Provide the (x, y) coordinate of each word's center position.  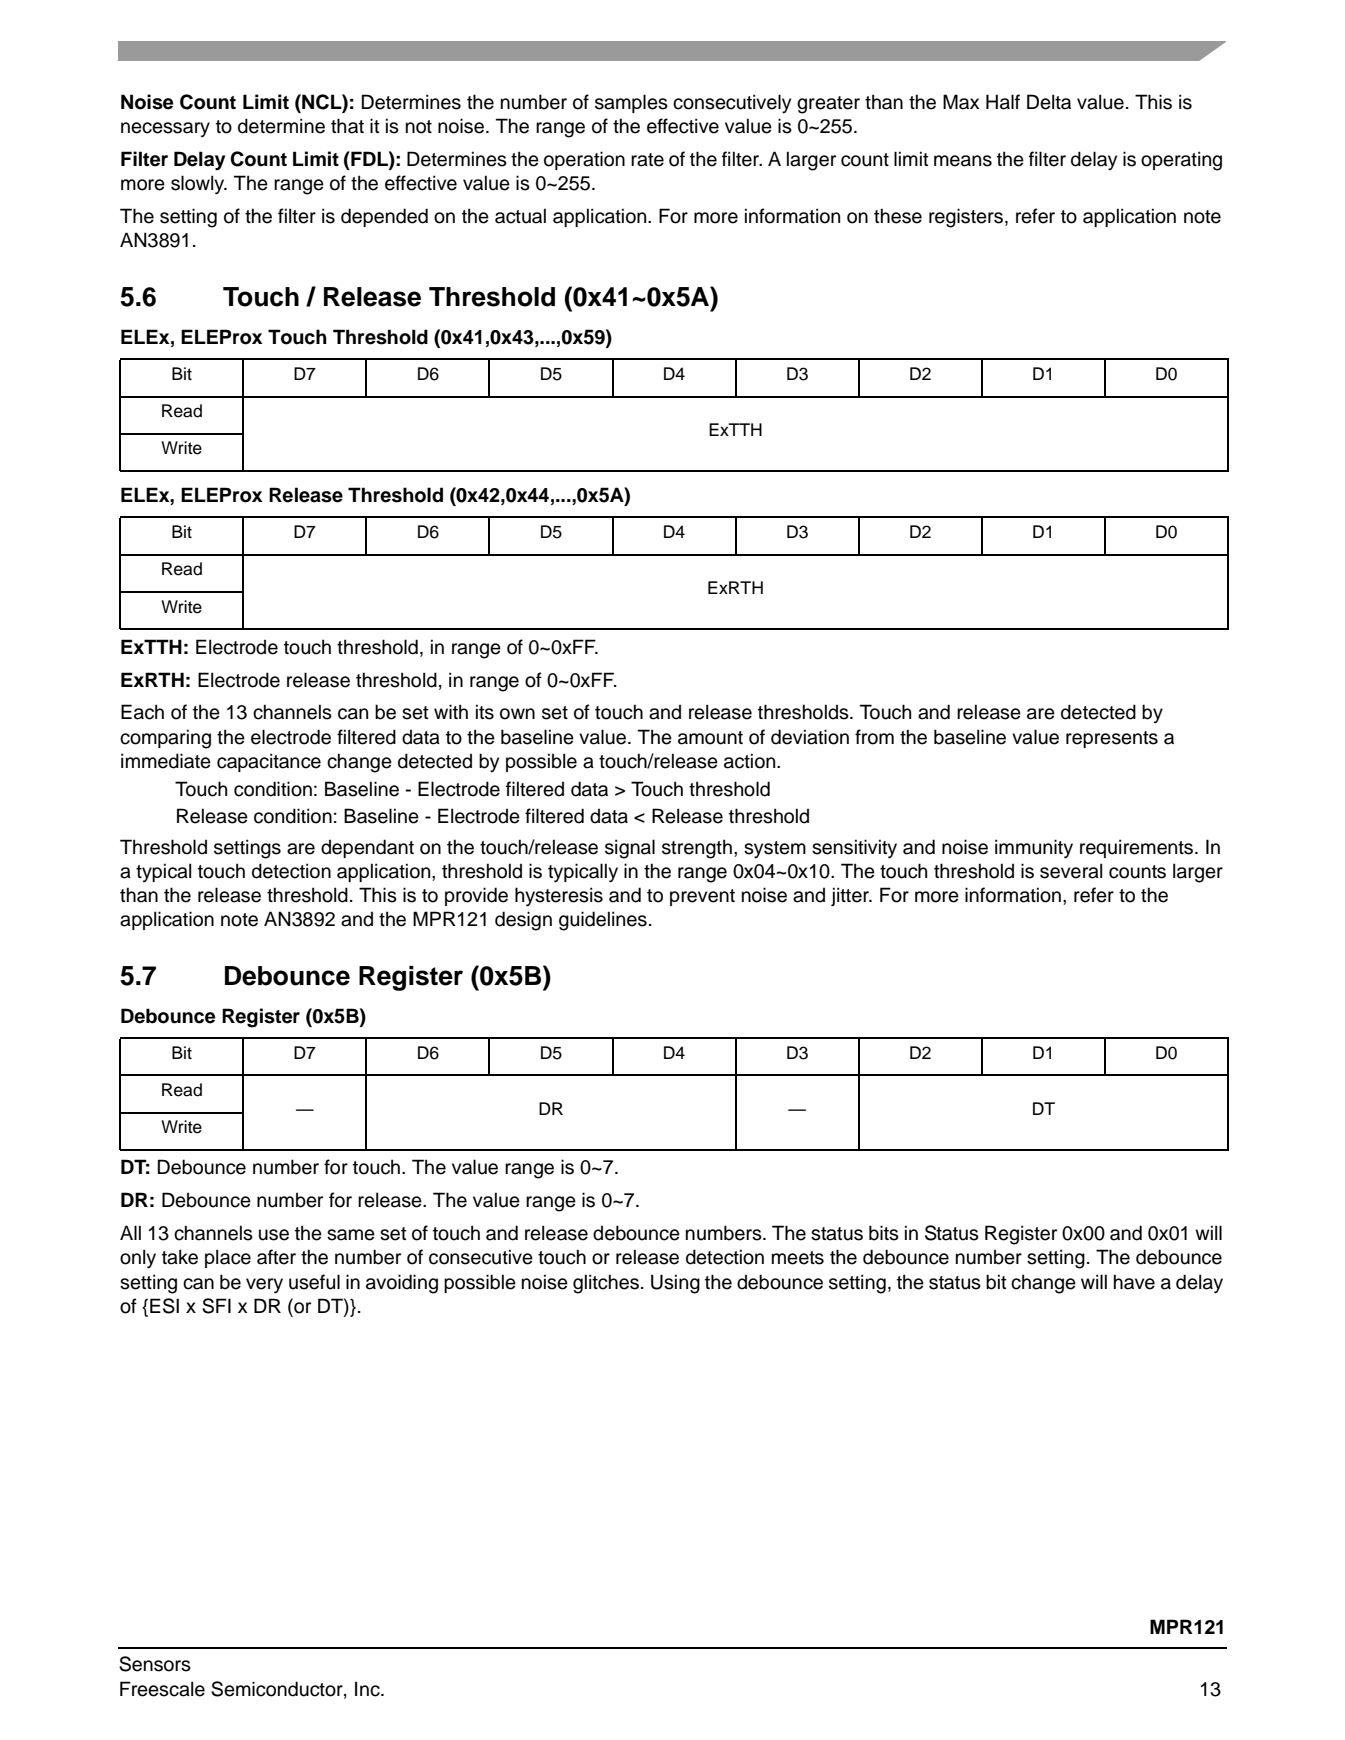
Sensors (155, 1664)
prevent (702, 897)
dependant (367, 848)
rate (647, 160)
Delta (1049, 102)
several (1071, 871)
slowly (199, 185)
